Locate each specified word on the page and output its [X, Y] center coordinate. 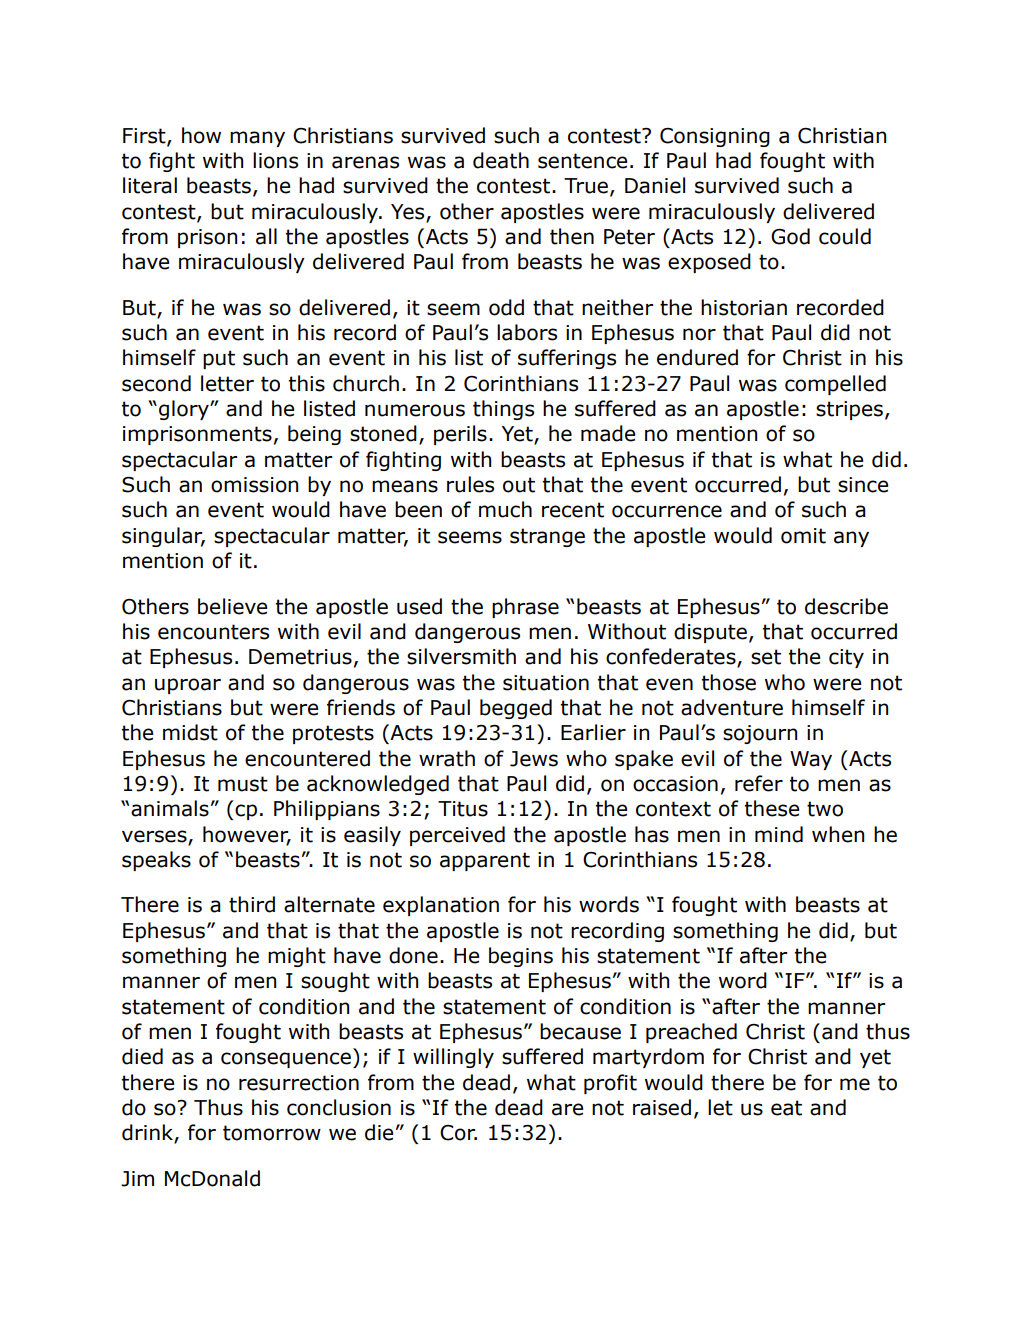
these [772, 808]
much [505, 509]
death [501, 160]
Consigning [715, 137]
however [247, 835]
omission [254, 485]
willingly [453, 1058]
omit [803, 536]
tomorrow [272, 1133]
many [257, 139]
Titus [463, 809]
